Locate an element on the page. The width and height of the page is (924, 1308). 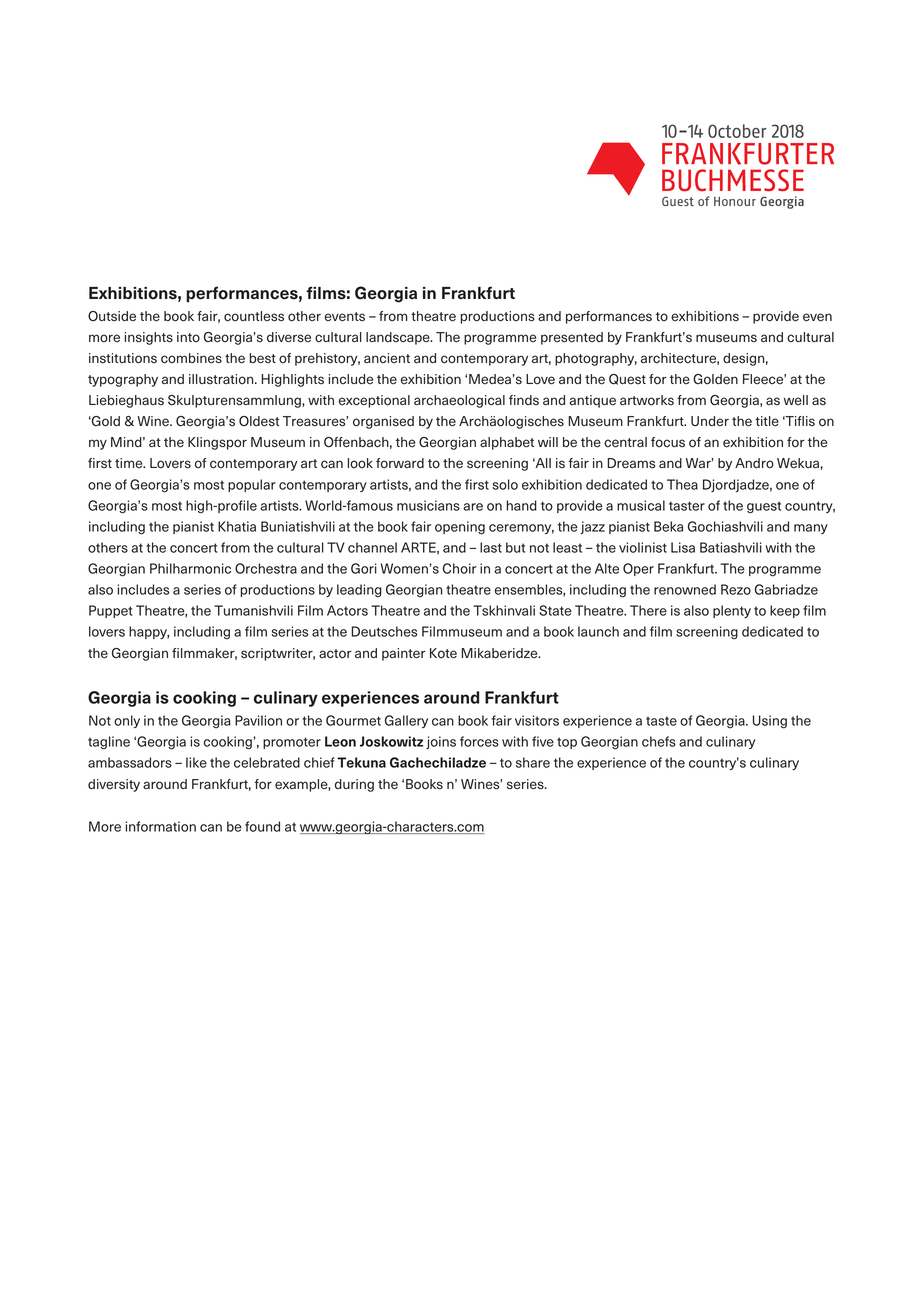
into is located at coordinates (188, 337).
